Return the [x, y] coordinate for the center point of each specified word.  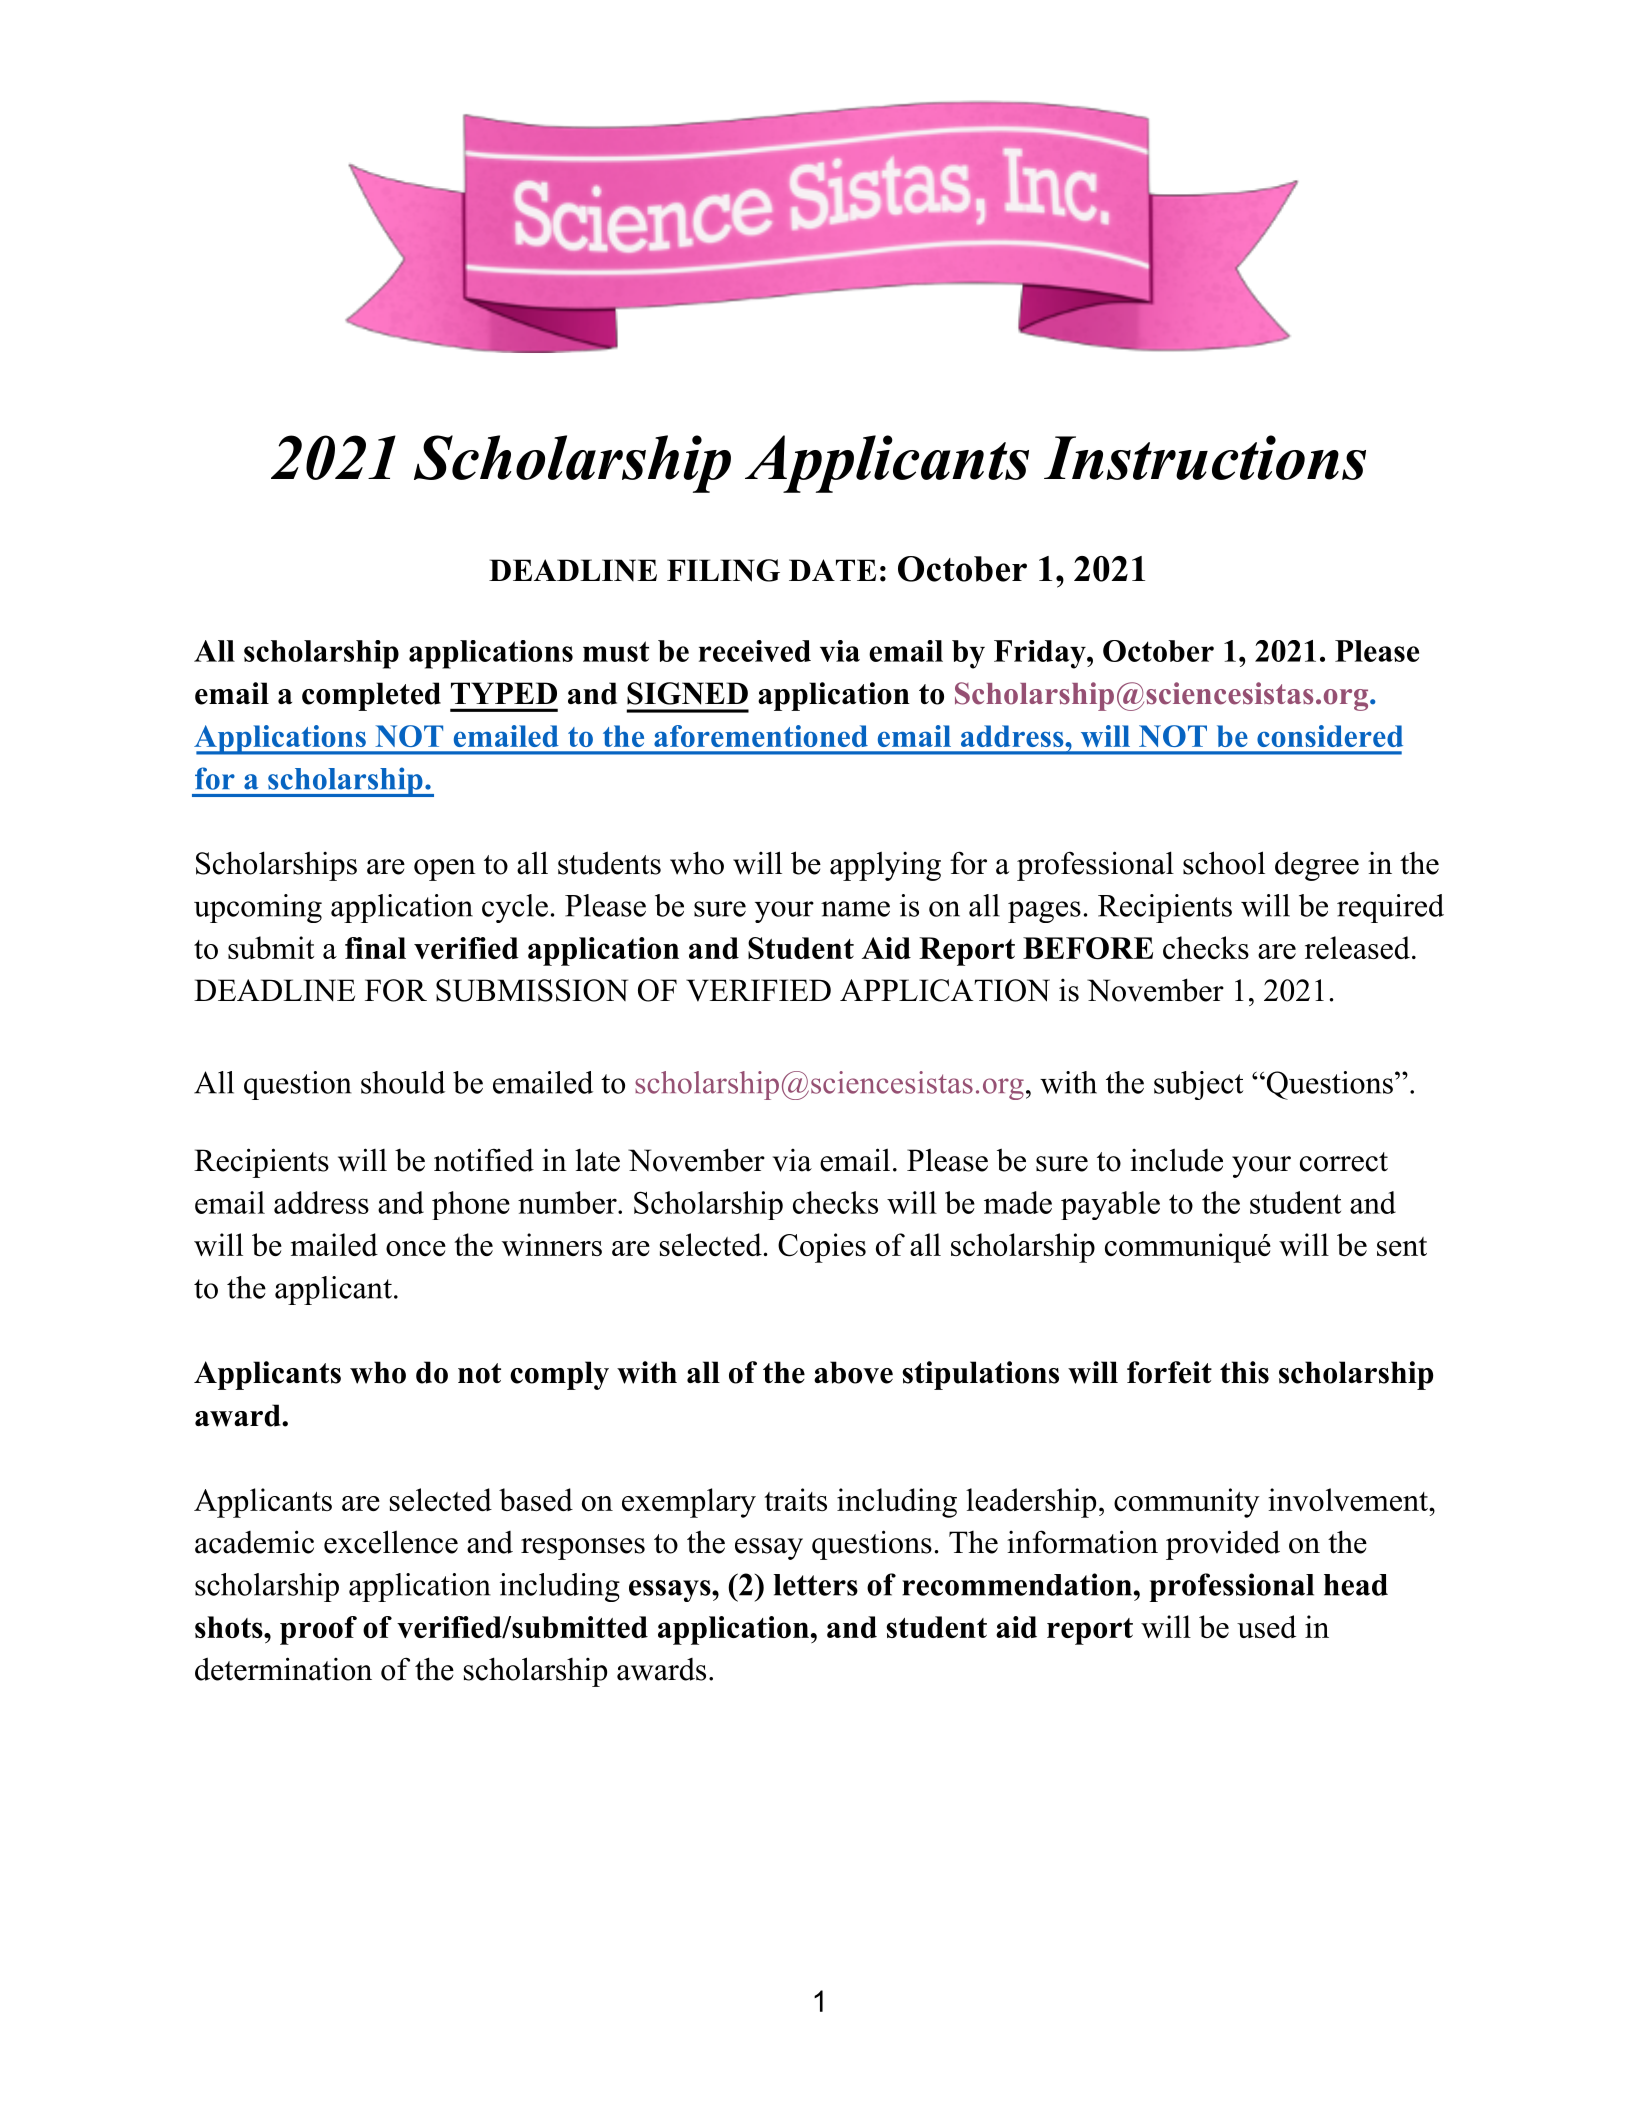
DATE [832, 570]
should [403, 1082]
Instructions [1205, 457]
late [597, 1160]
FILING [723, 570]
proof [318, 1630]
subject [1198, 1085]
